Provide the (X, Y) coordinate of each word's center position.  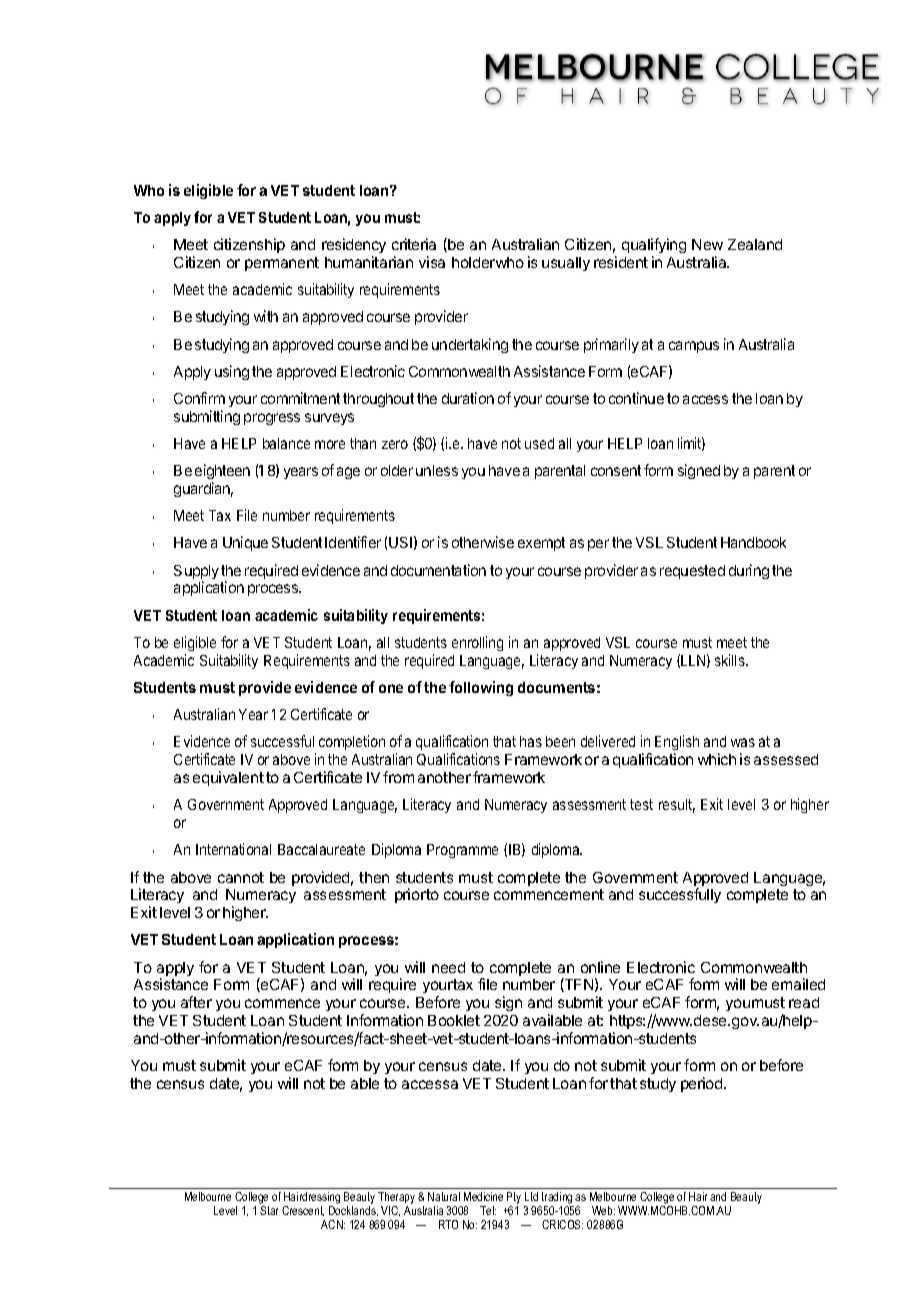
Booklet (454, 1020)
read (804, 1002)
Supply (196, 573)
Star (269, 1210)
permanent (282, 264)
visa (432, 262)
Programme (462, 851)
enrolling (477, 643)
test (641, 804)
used (539, 443)
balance (286, 443)
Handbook (753, 542)
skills (731, 660)
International (233, 849)
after (196, 1002)
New (707, 244)
